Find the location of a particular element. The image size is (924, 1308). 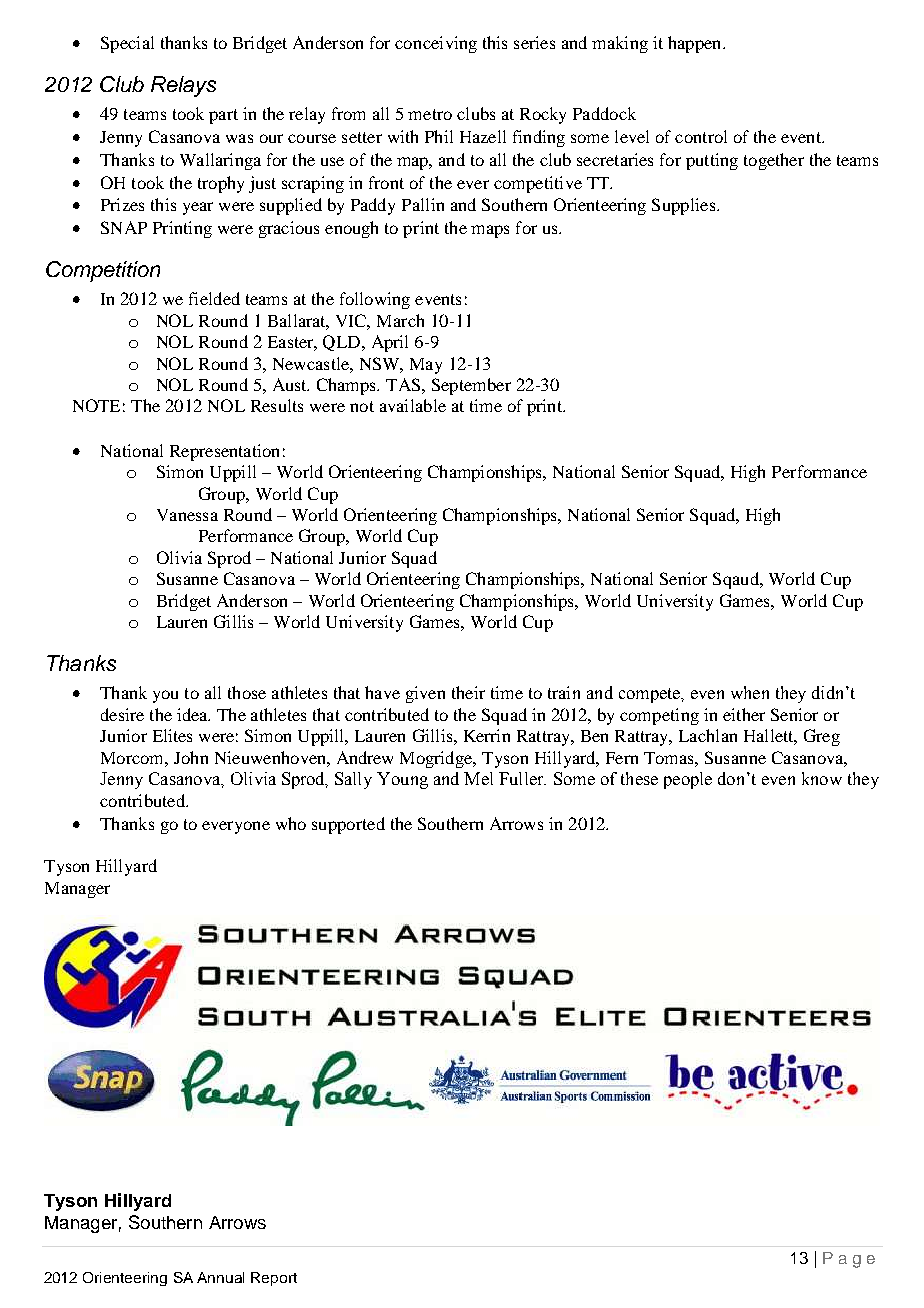

idea is located at coordinates (193, 714).
